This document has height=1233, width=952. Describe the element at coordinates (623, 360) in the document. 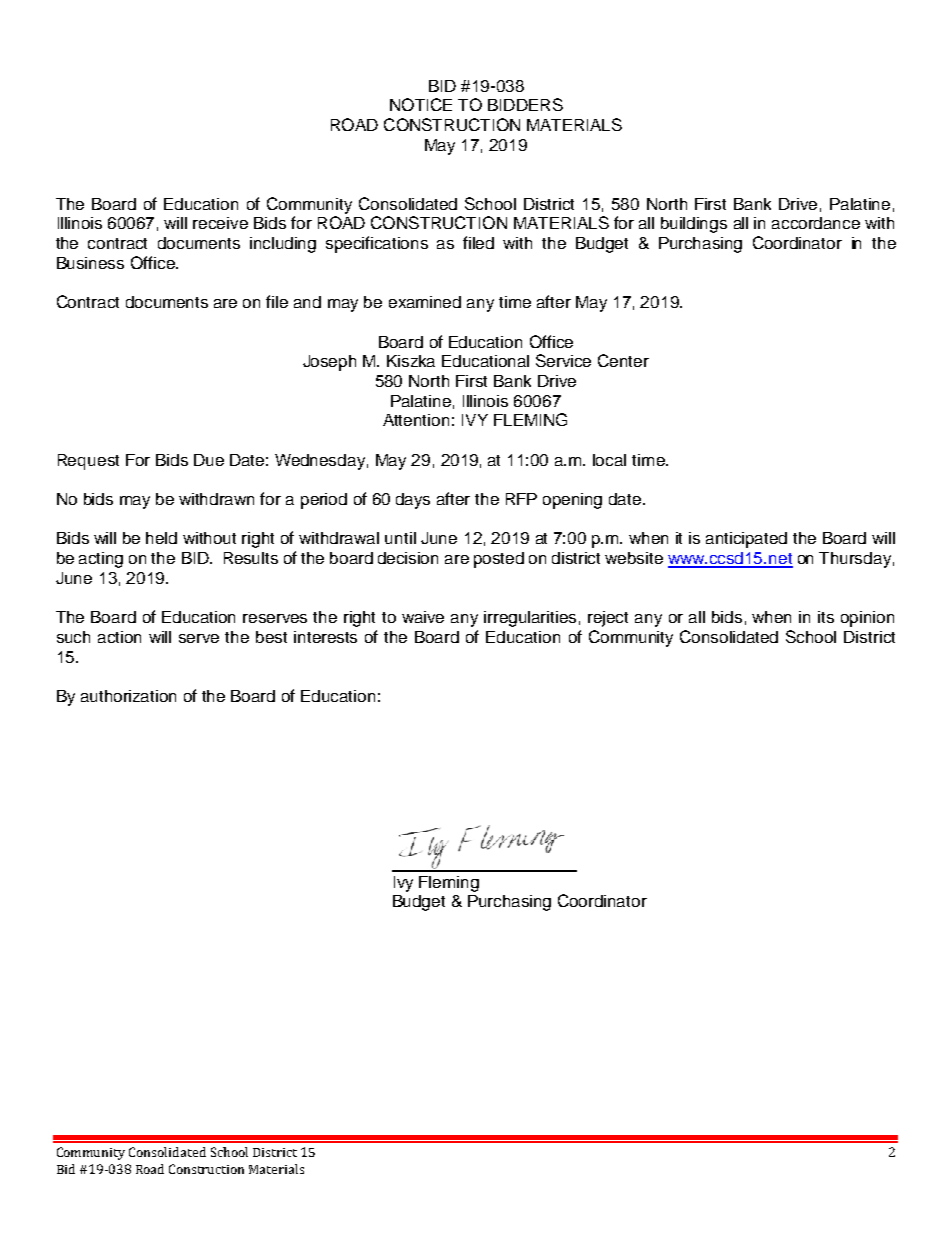

I see `Center` at that location.
